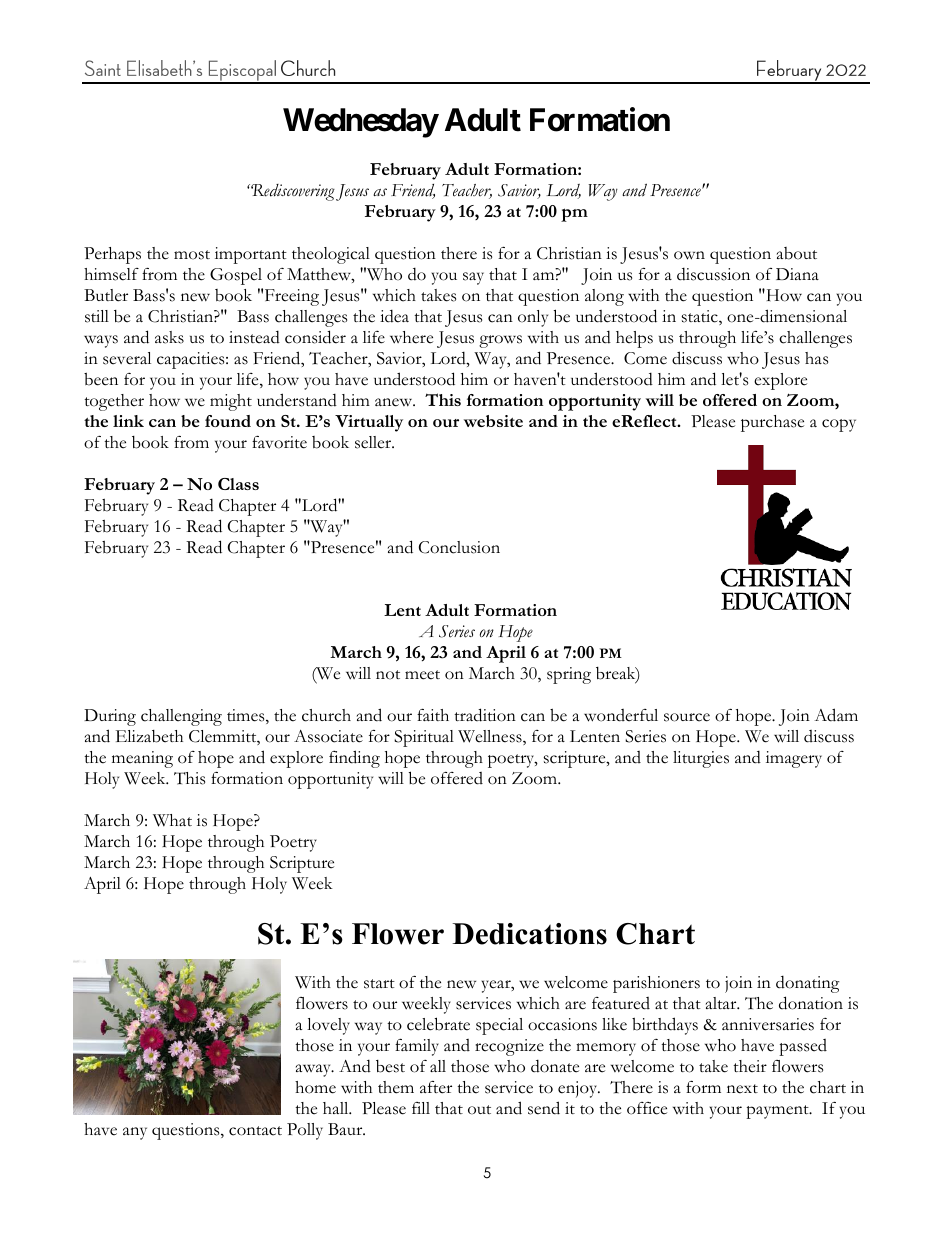 The height and width of the screenshot is (1233, 952). What do you see at coordinates (797, 274) in the screenshot?
I see `Diana` at bounding box center [797, 274].
